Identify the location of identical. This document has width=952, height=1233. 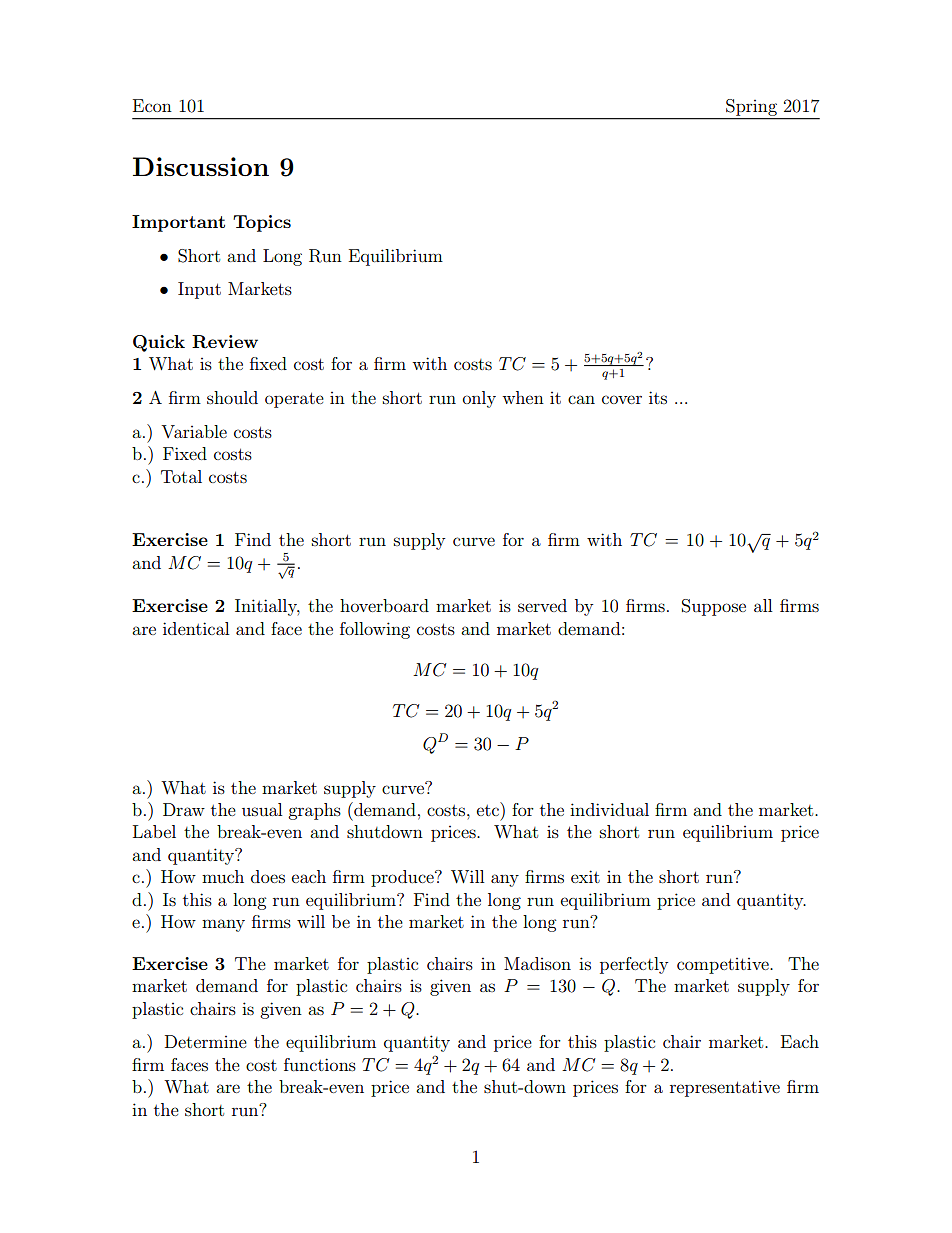
(196, 628).
